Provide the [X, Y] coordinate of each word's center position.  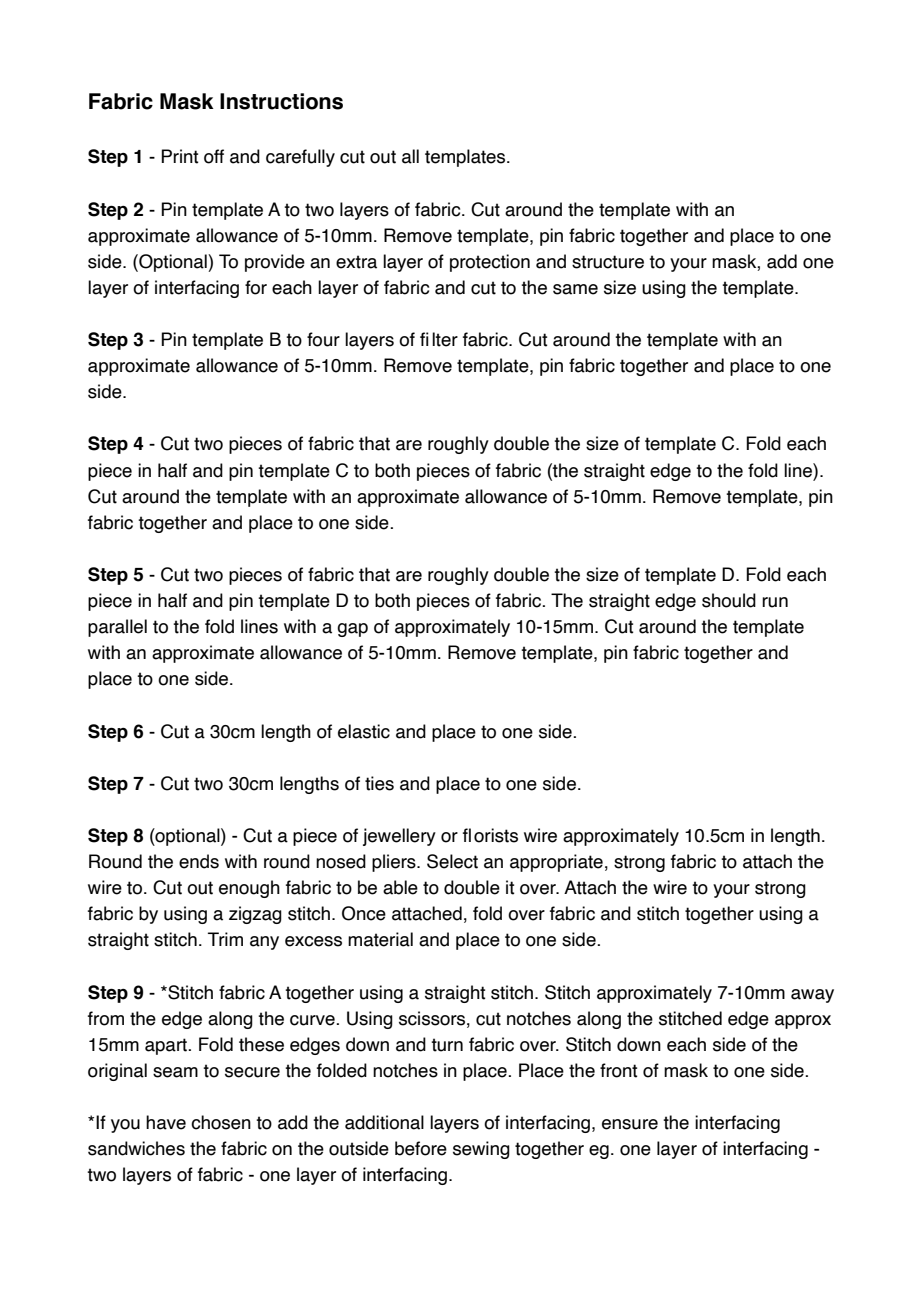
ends [199, 861]
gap [352, 630]
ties [379, 783]
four [323, 339]
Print [180, 156]
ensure [630, 1124]
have [166, 1122]
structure [608, 262]
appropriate [556, 863]
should [729, 600]
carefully [300, 158]
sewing [481, 1150]
